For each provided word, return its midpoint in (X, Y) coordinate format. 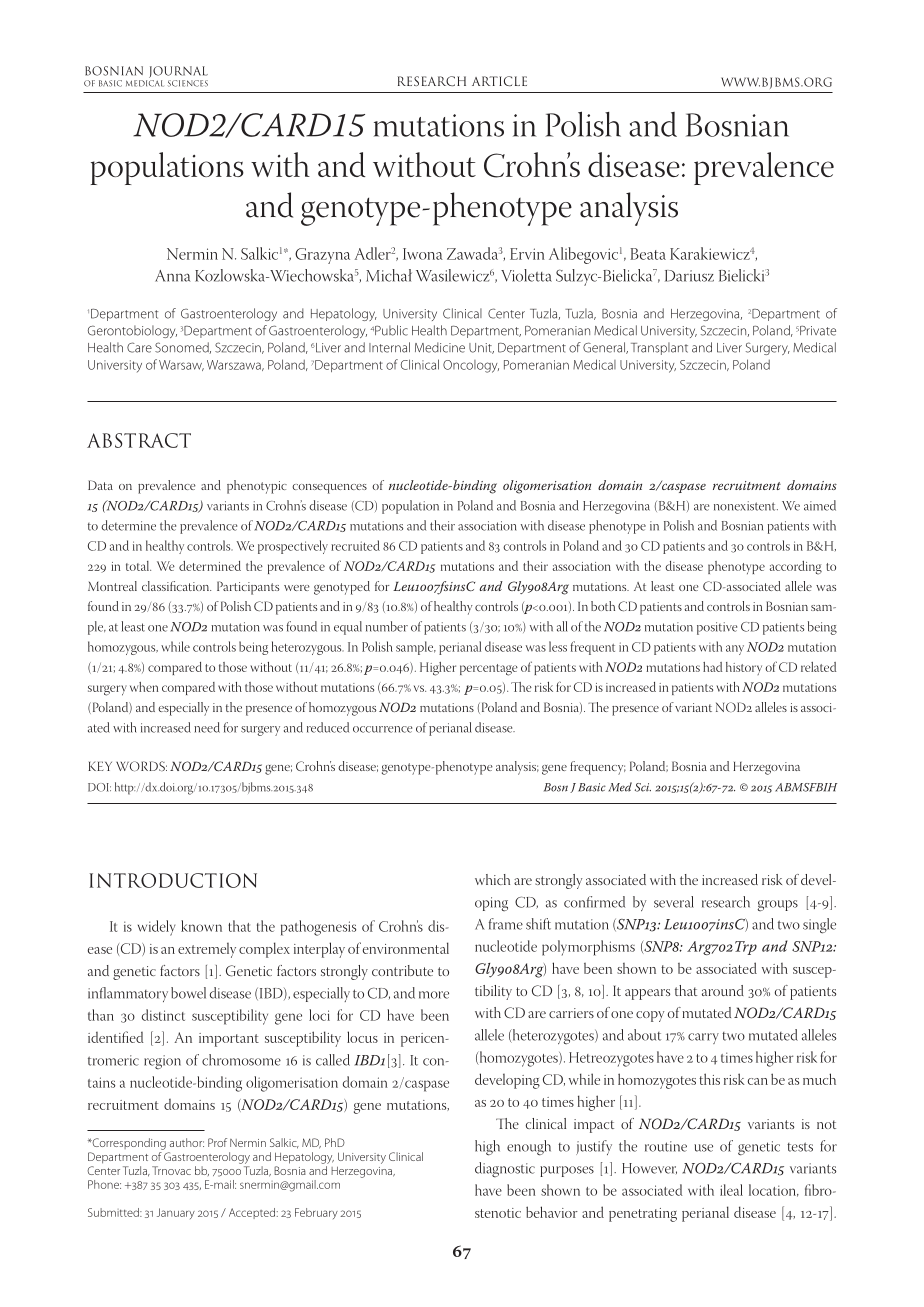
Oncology (471, 366)
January (176, 1213)
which (492, 879)
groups (777, 905)
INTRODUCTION (173, 880)
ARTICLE (499, 81)
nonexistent (746, 506)
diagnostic (505, 1170)
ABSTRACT (139, 440)
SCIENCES (188, 83)
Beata (648, 254)
